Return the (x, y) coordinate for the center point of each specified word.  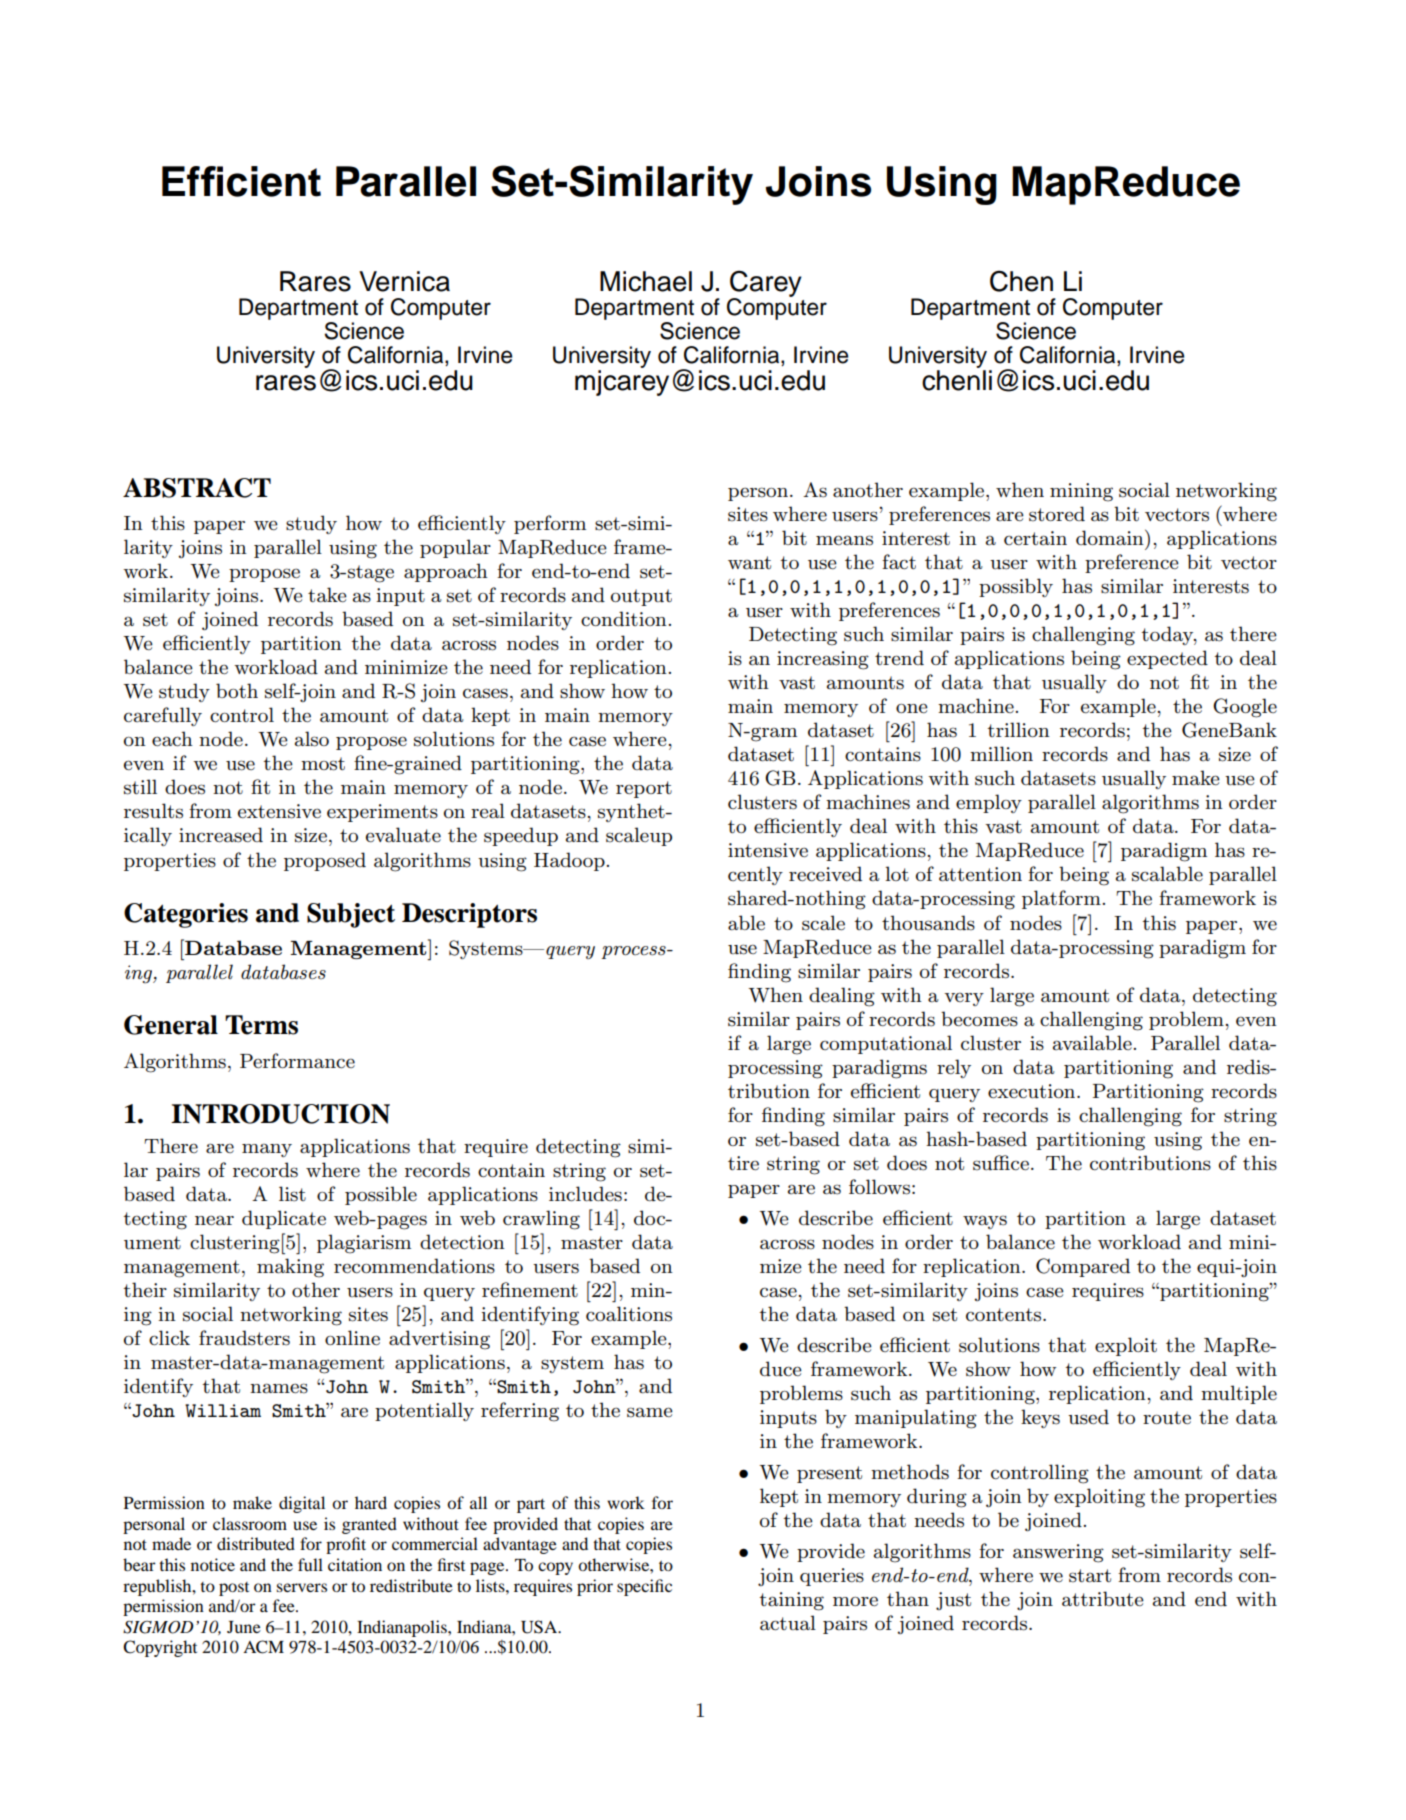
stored (1057, 514)
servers (302, 1587)
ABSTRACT (197, 488)
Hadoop (569, 861)
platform (1061, 899)
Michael (646, 281)
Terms (261, 1025)
